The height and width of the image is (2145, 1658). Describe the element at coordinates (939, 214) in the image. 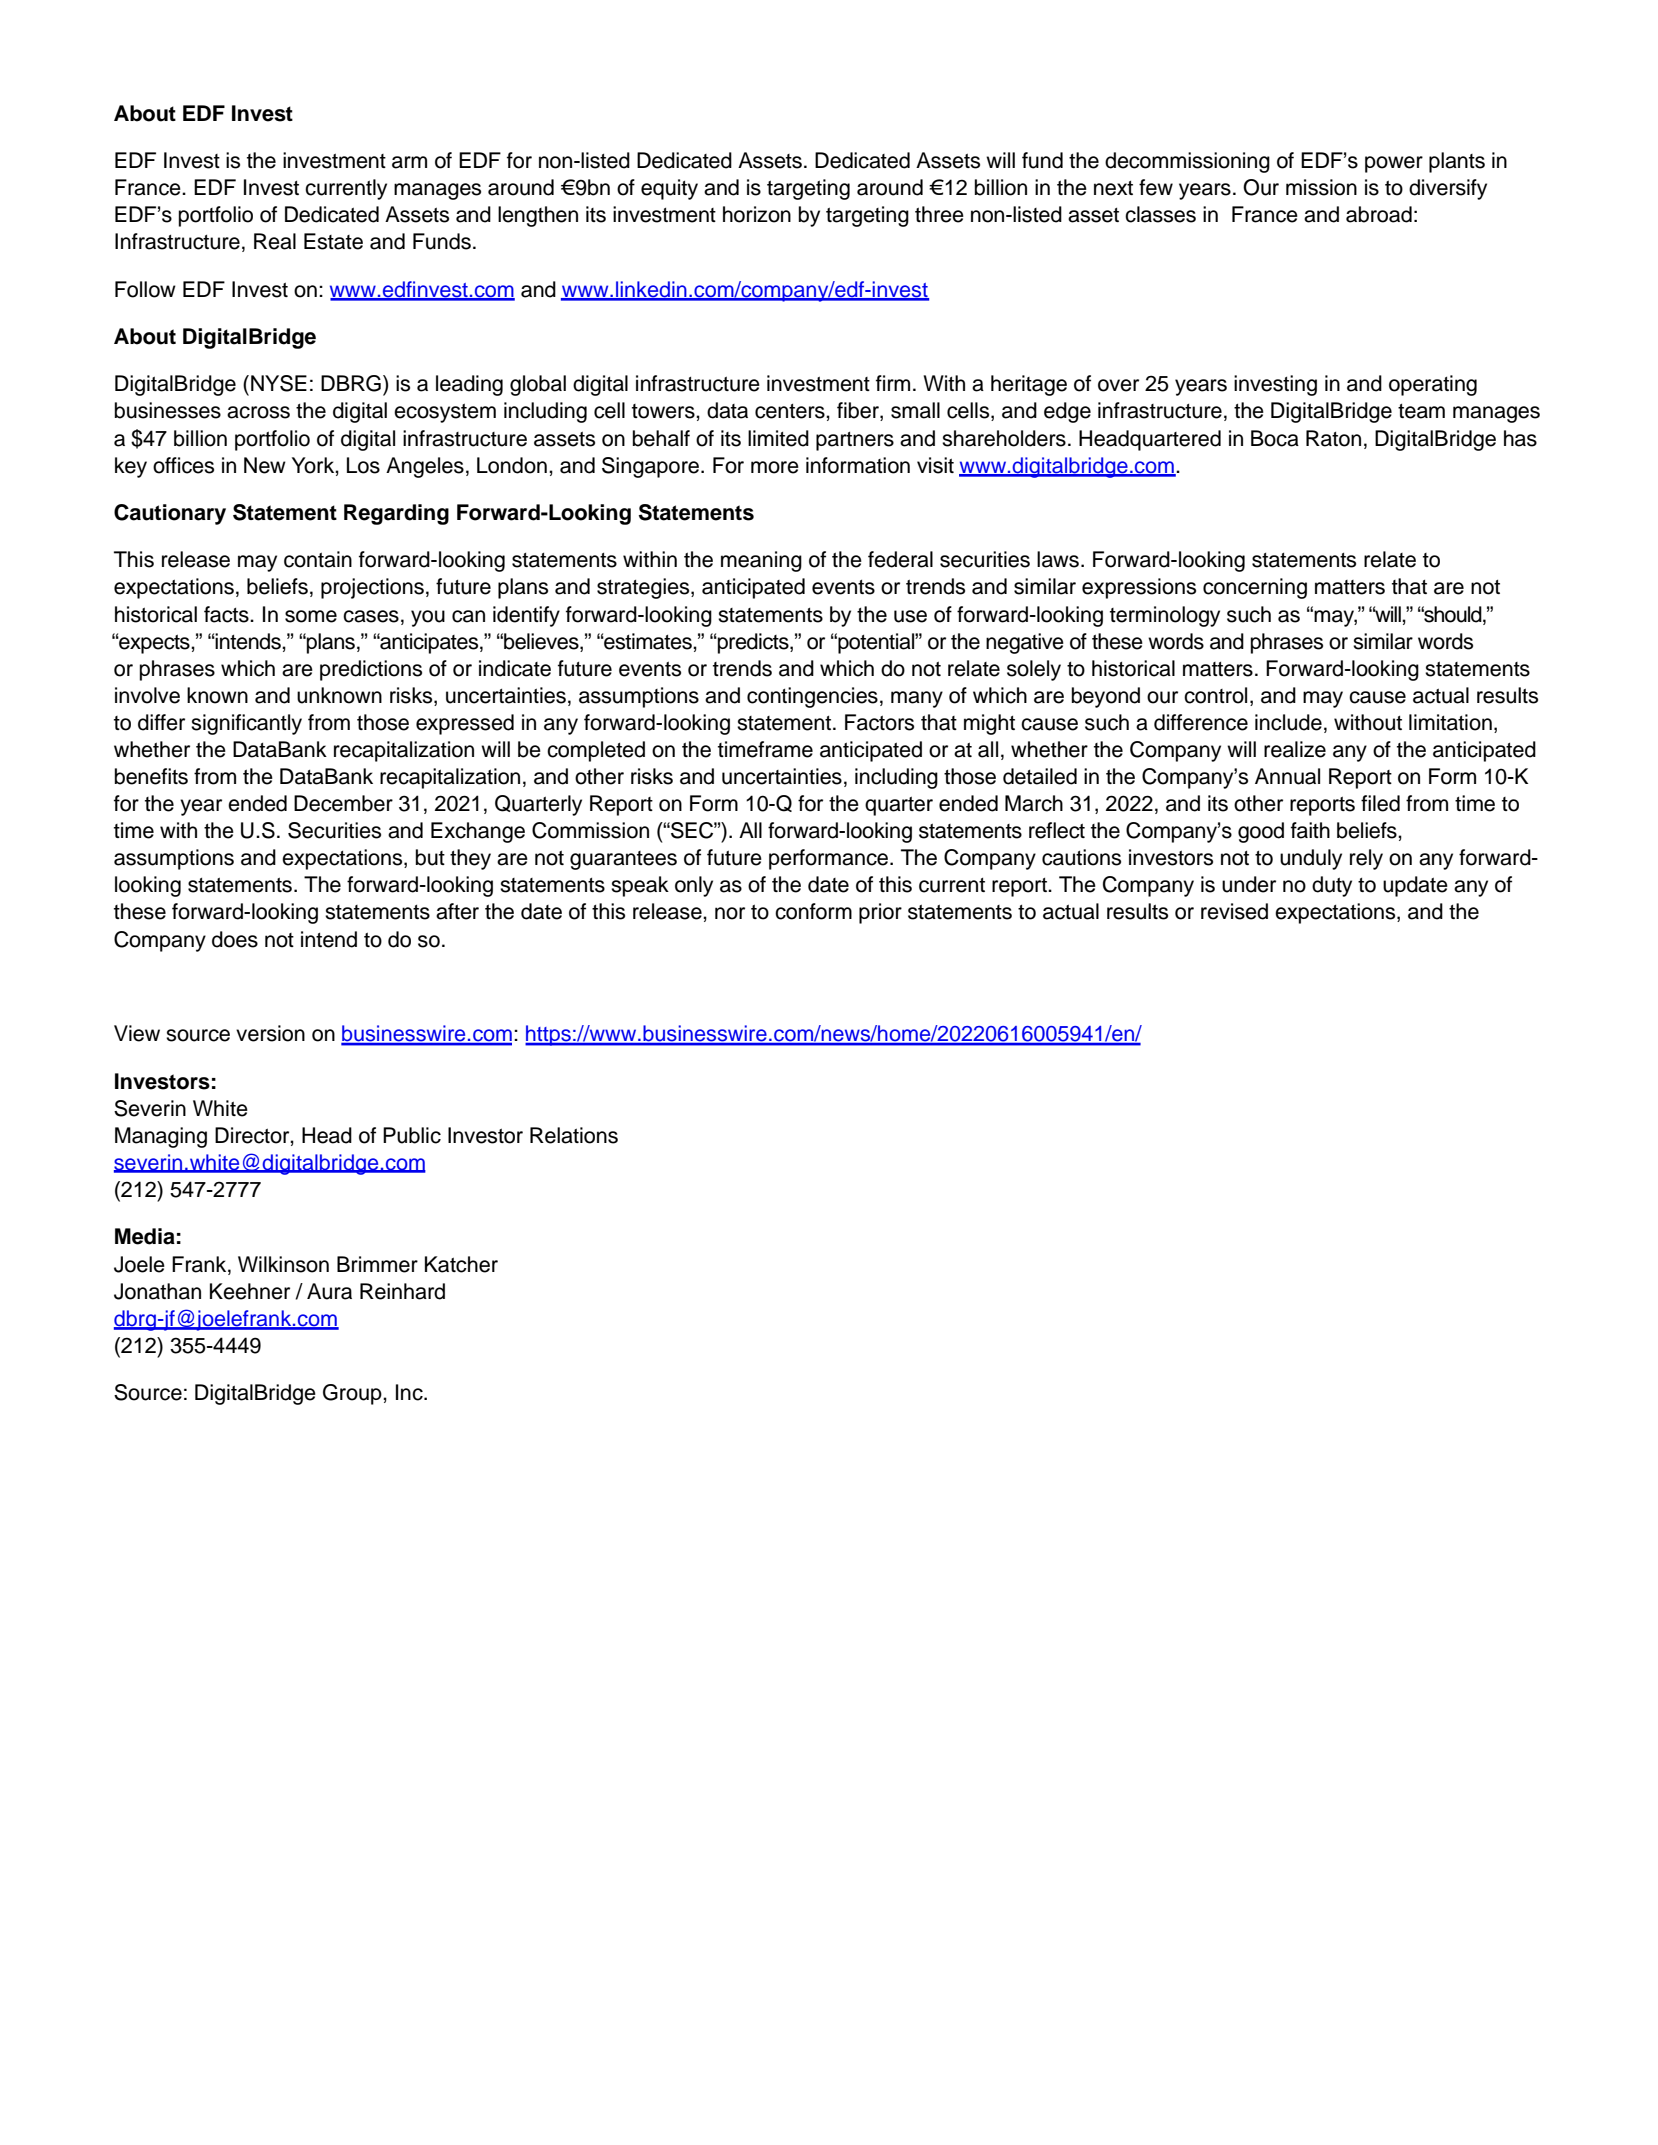

I see `three` at that location.
